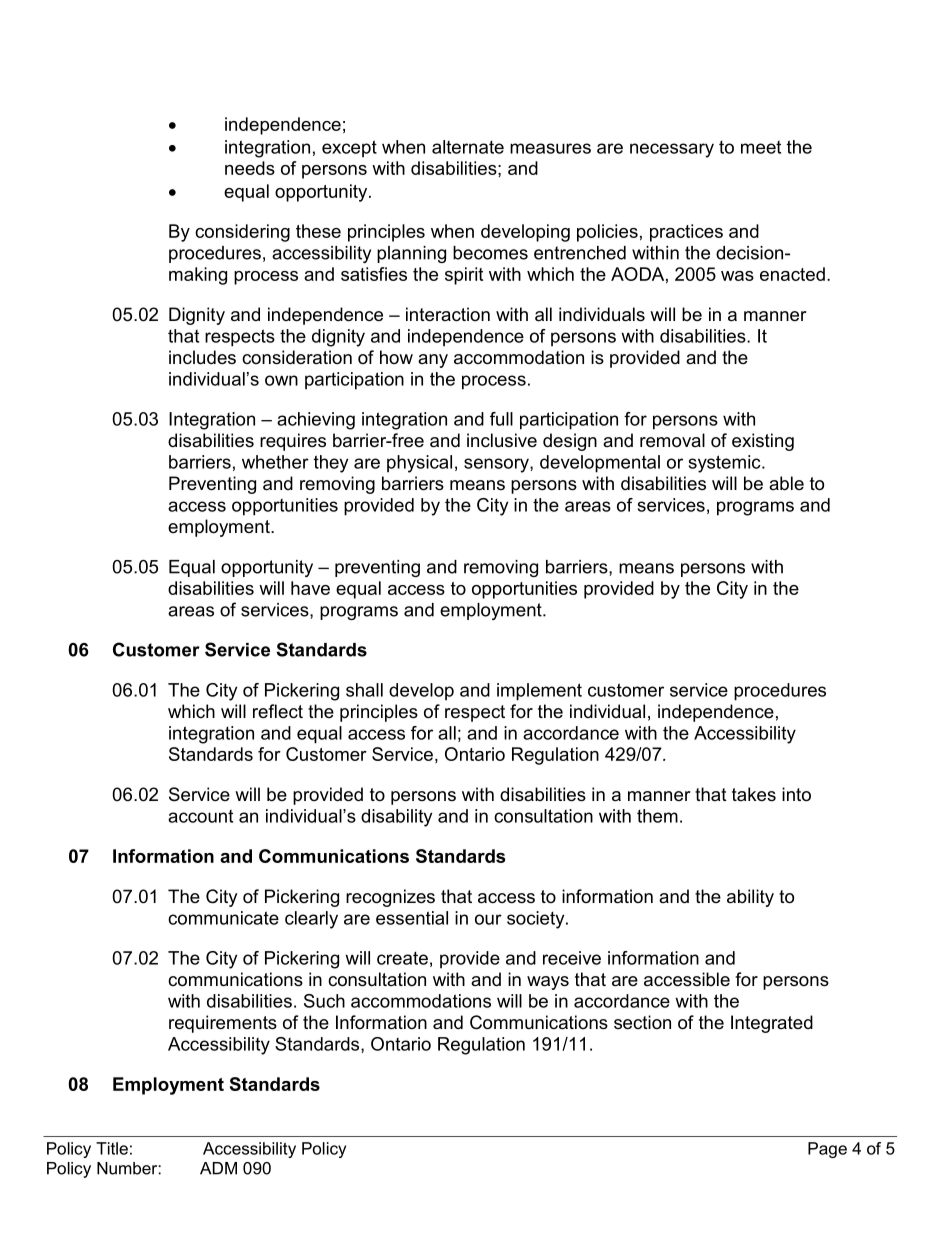  I want to click on meet, so click(761, 147).
